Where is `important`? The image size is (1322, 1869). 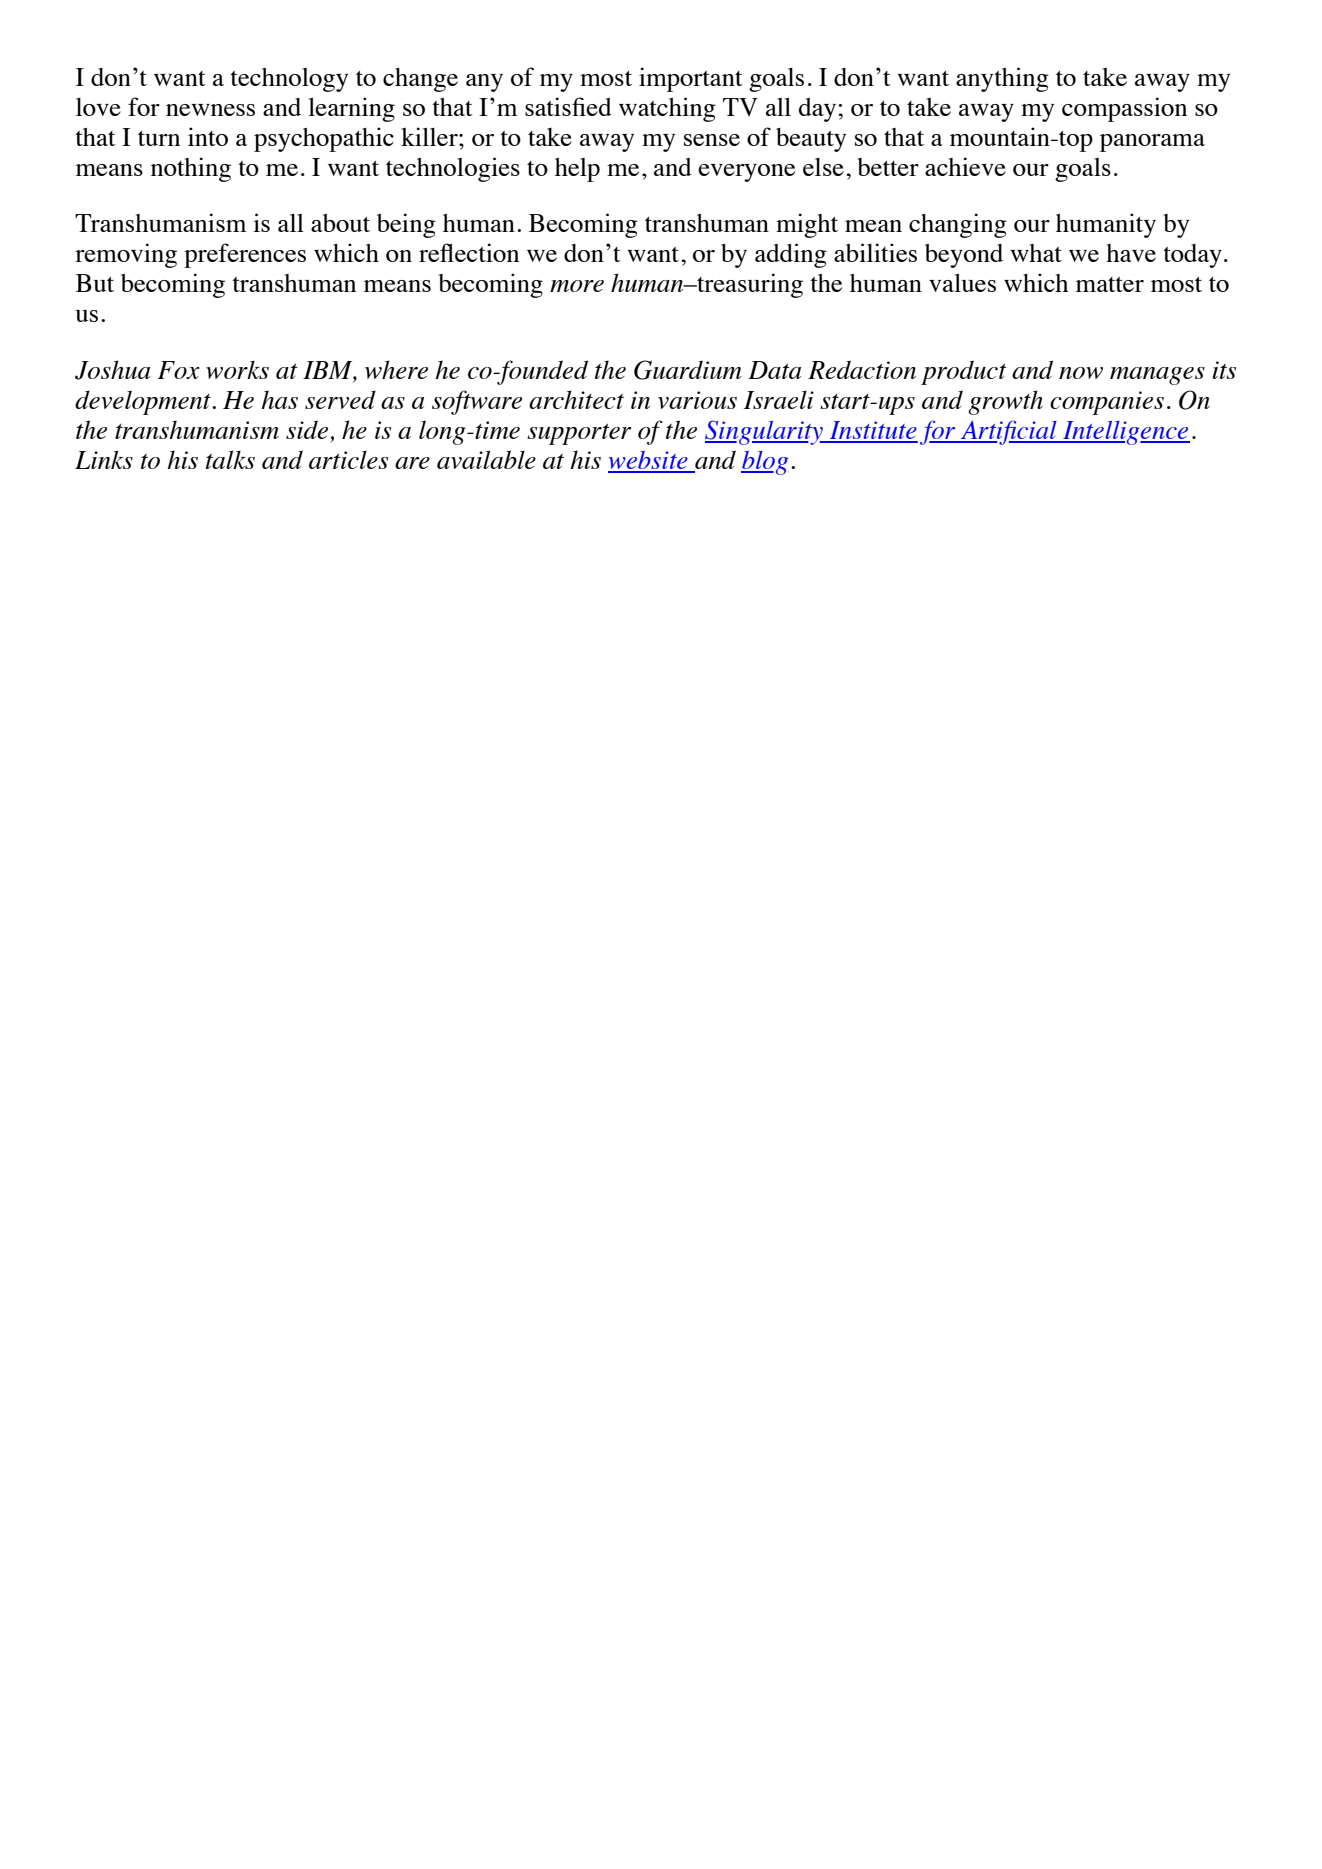
important is located at coordinates (691, 79).
